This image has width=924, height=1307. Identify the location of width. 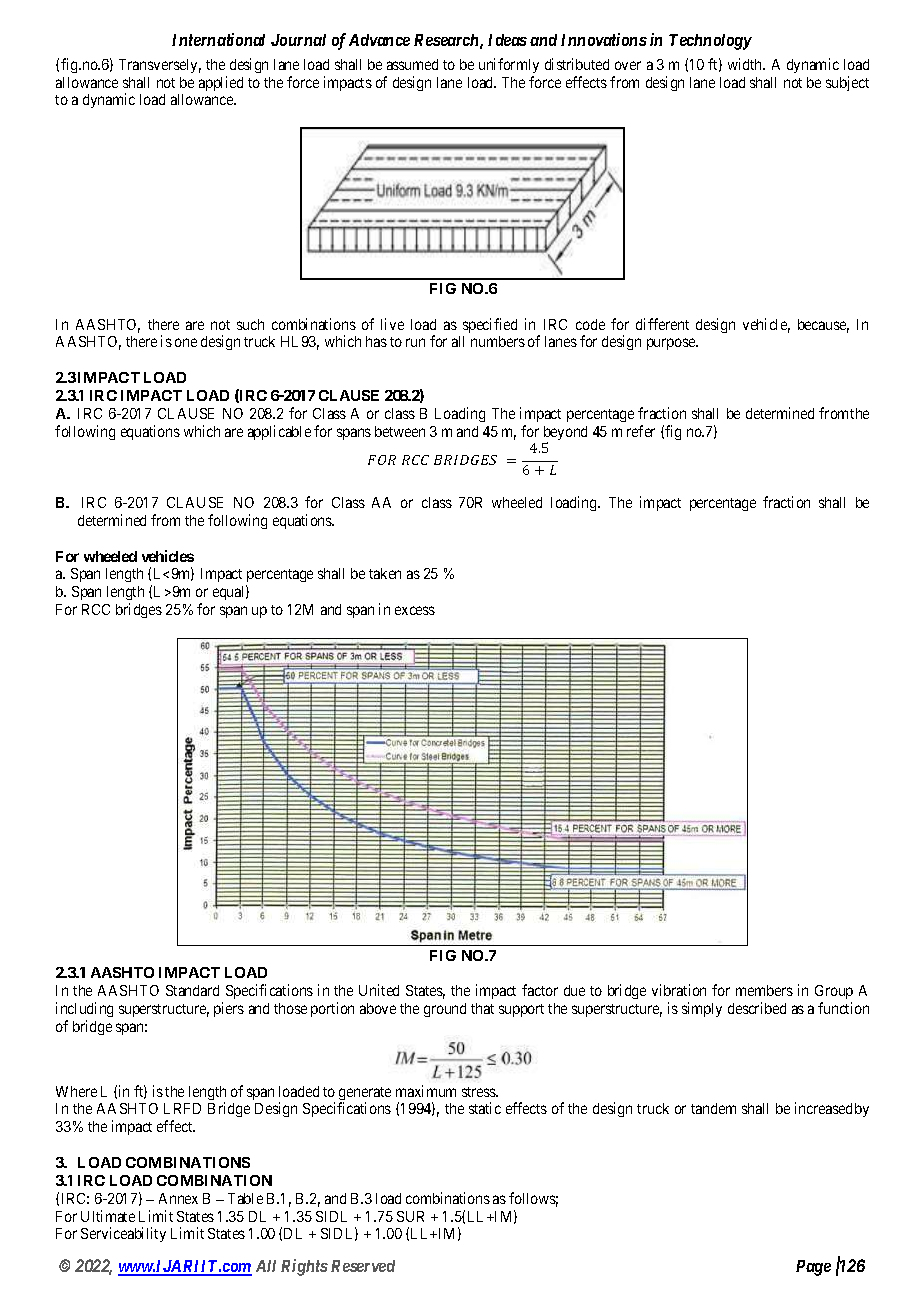
(746, 64).
